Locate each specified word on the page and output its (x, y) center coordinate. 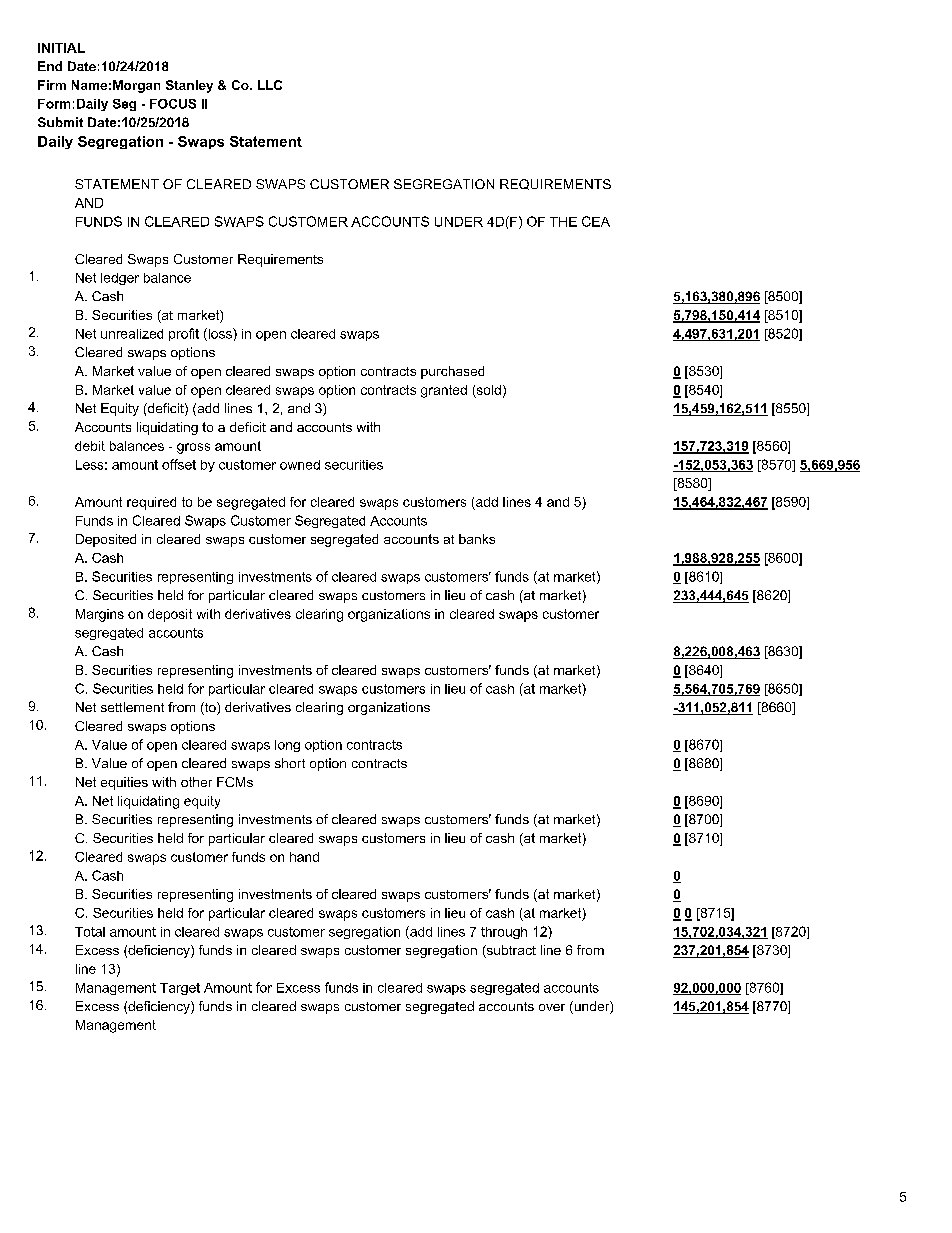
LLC (270, 85)
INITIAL (61, 48)
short (290, 763)
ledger (120, 279)
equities (124, 783)
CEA (596, 221)
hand (304, 857)
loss (220, 334)
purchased (452, 372)
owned (300, 465)
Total (90, 932)
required (151, 503)
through (504, 933)
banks (477, 539)
